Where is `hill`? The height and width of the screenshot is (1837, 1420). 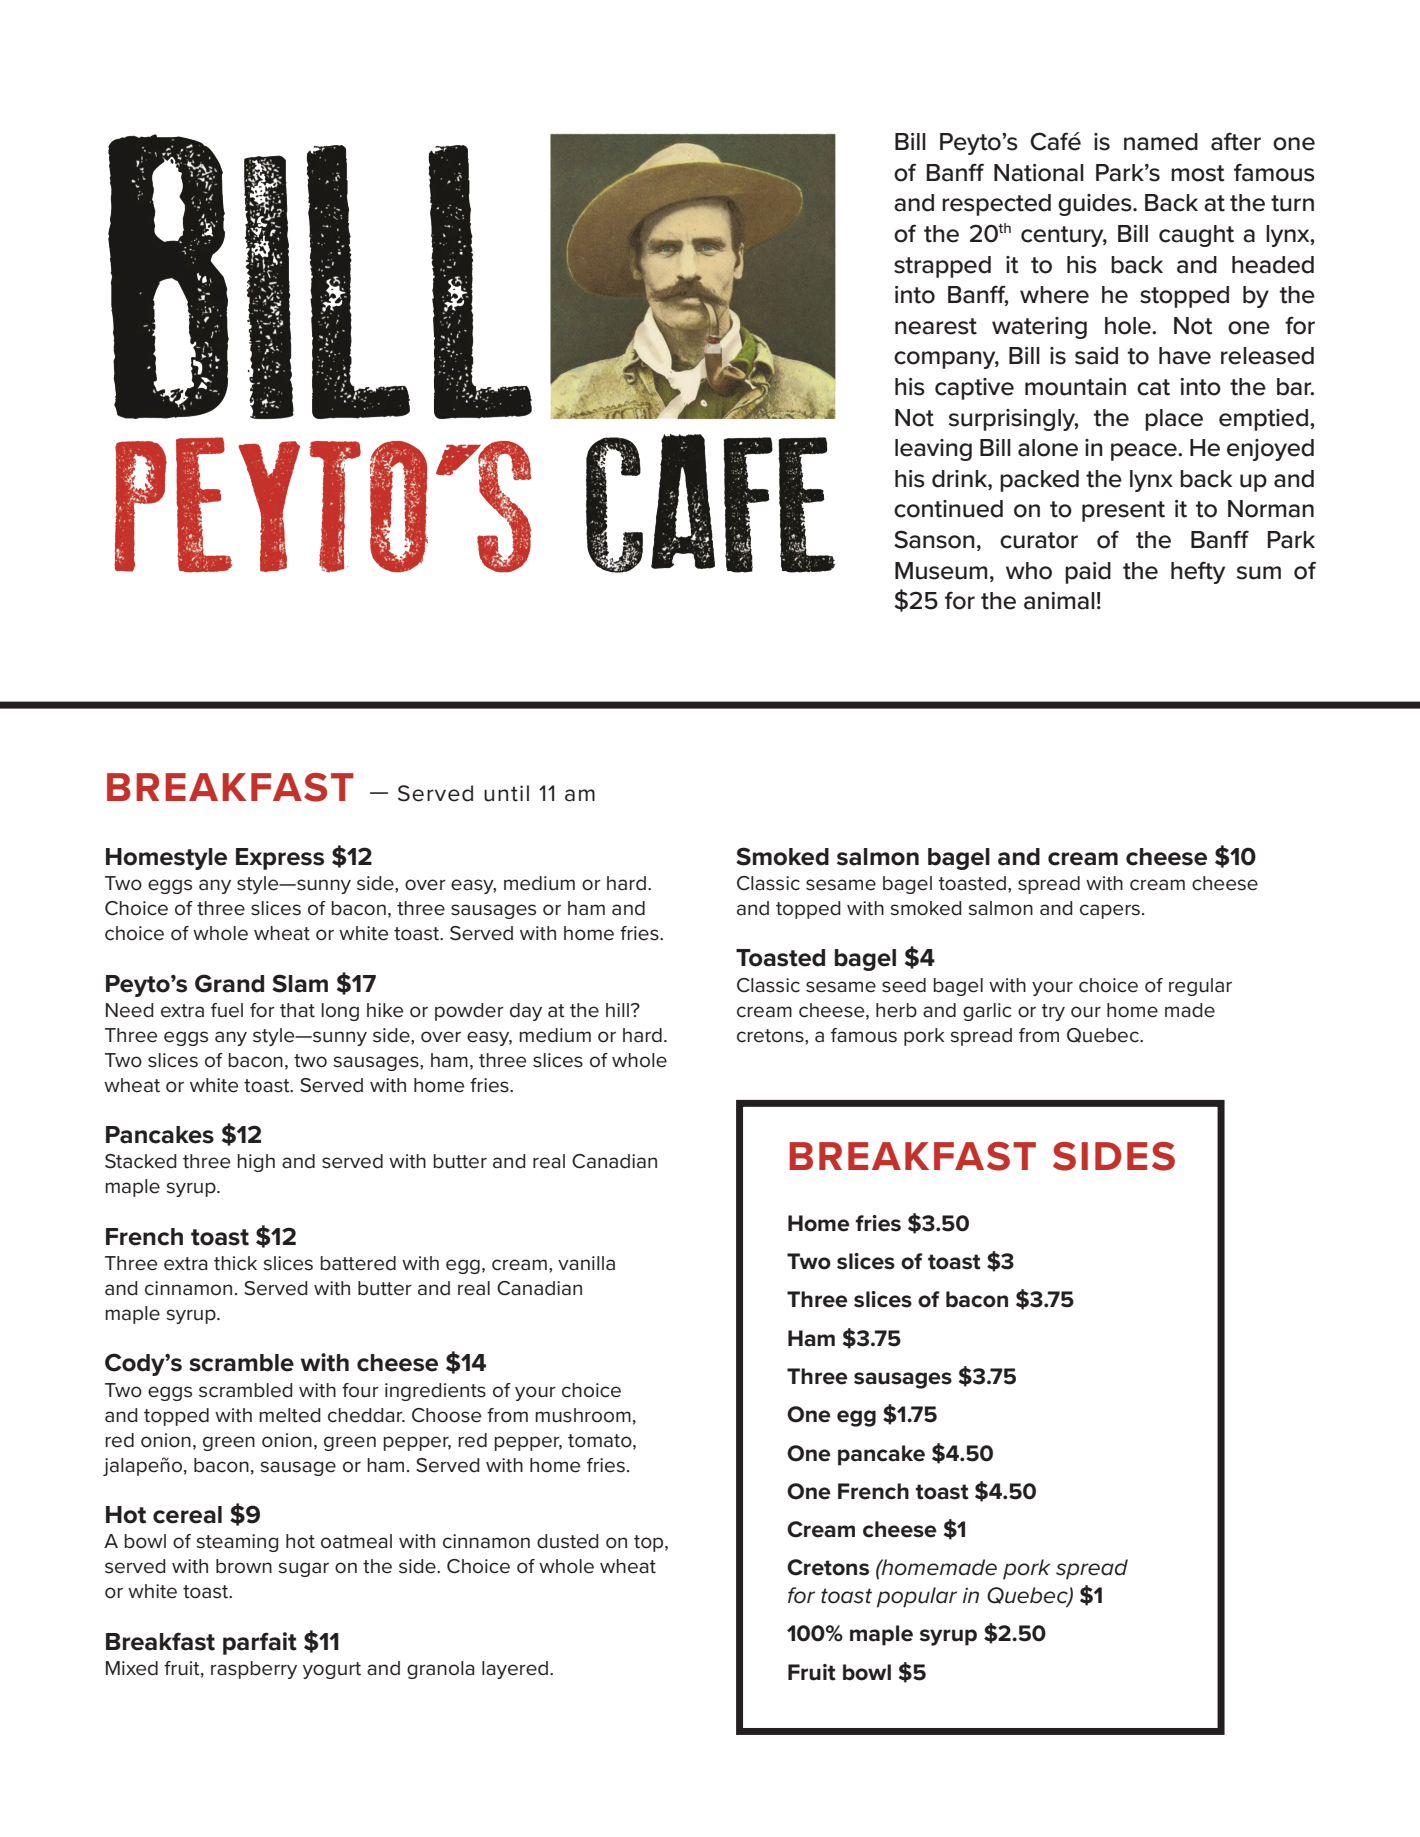 hill is located at coordinates (619, 1010).
